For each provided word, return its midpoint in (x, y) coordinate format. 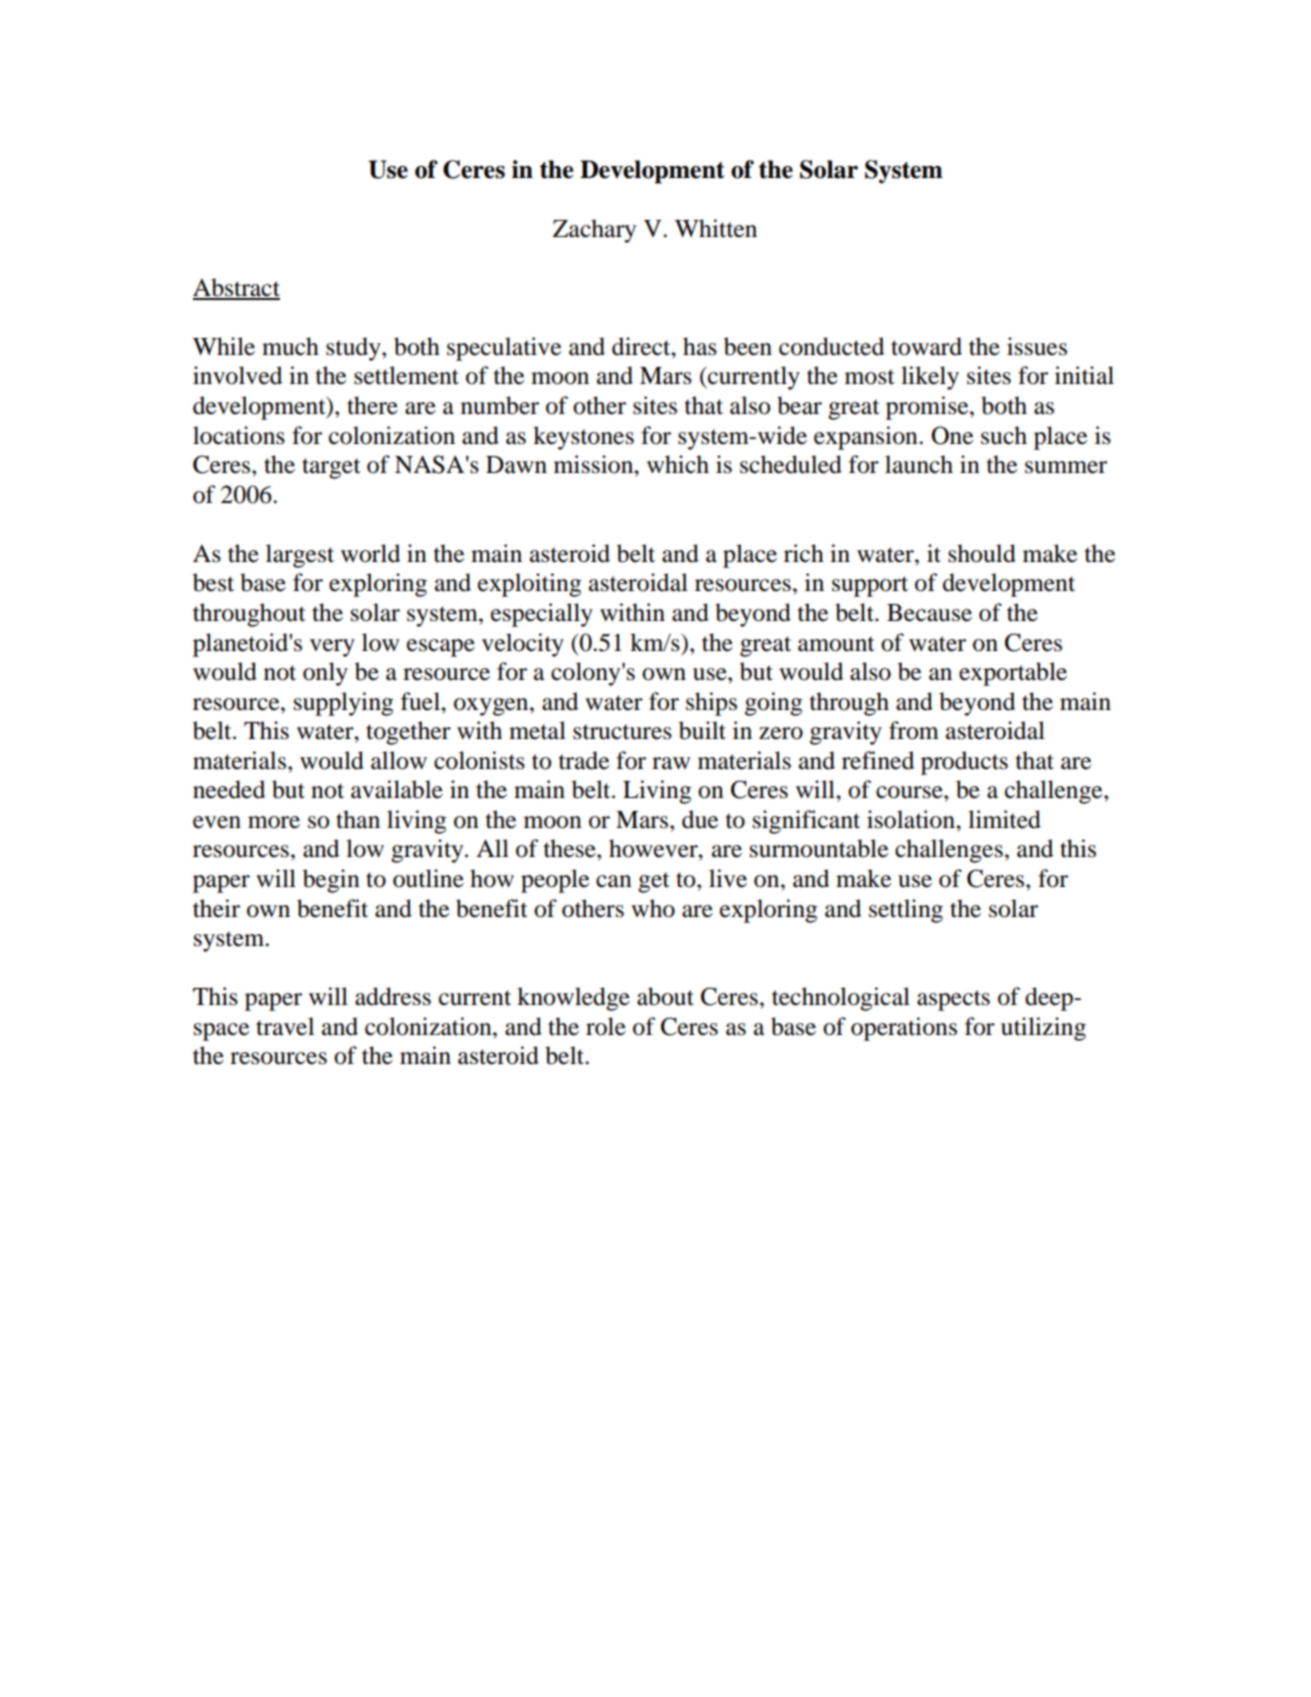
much (290, 346)
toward (926, 346)
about (665, 996)
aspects (953, 1000)
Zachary (594, 231)
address (393, 996)
